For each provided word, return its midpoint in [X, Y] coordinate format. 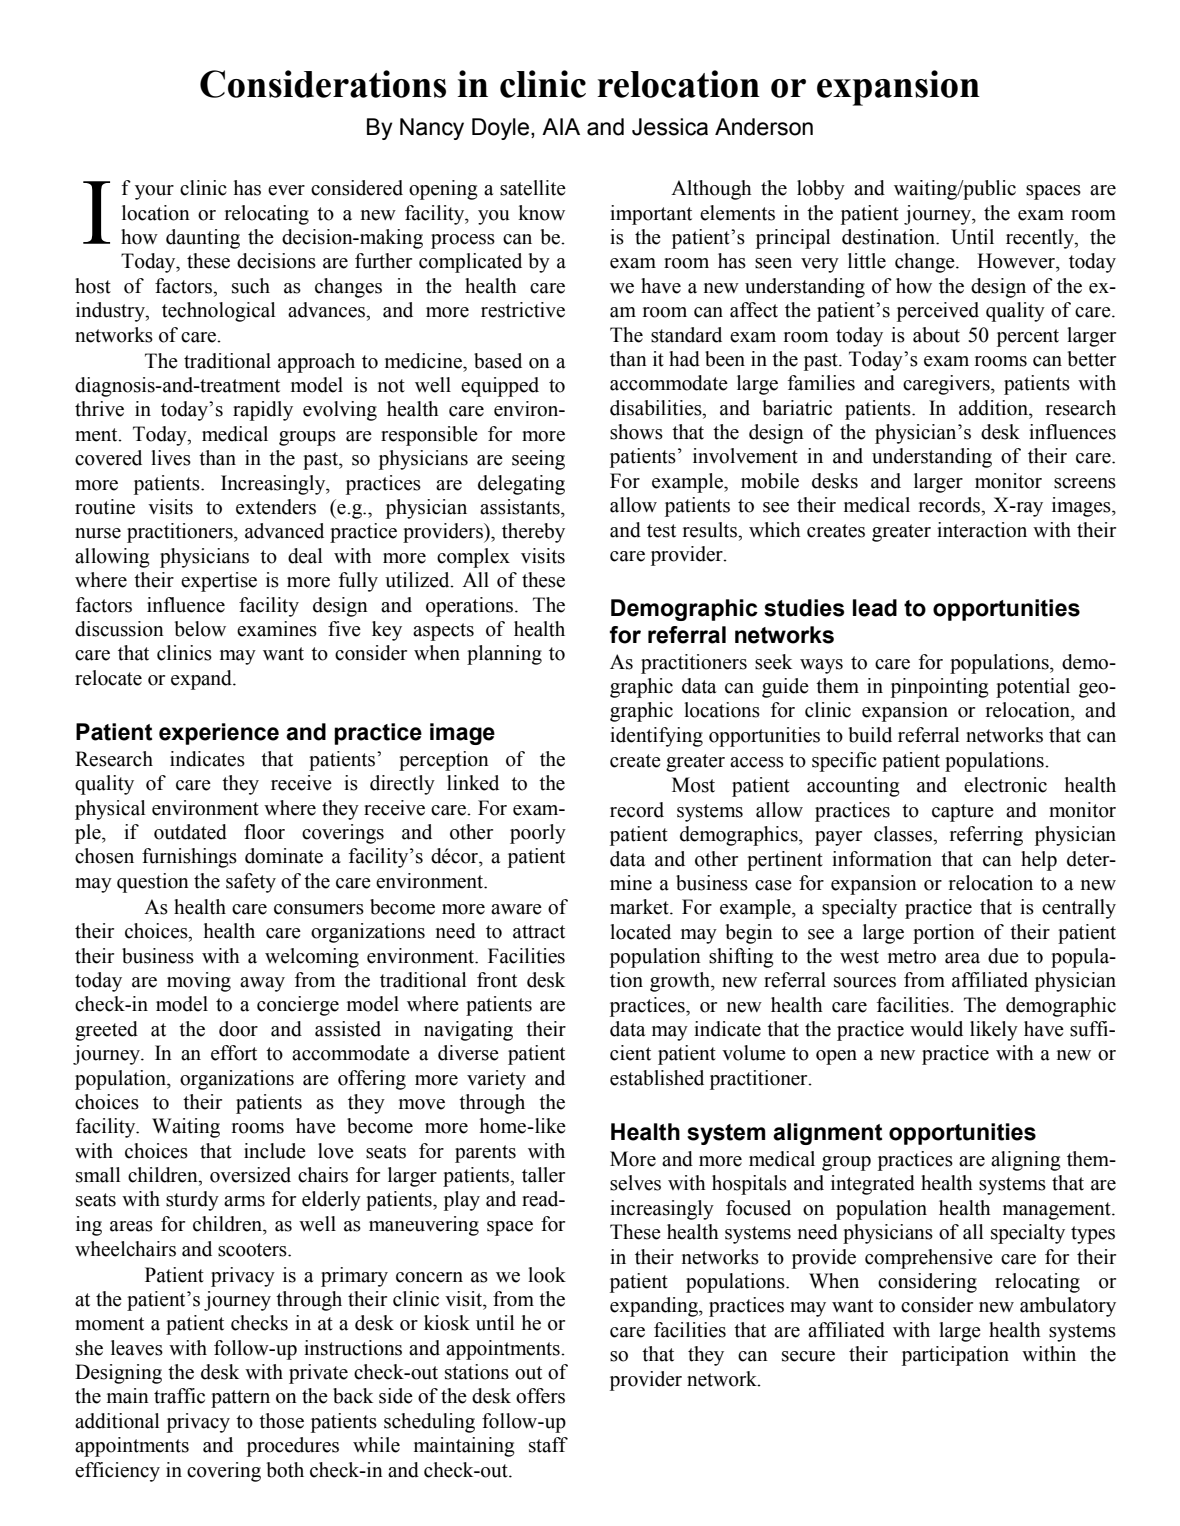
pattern [240, 1399]
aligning [1026, 1161]
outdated [190, 832]
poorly [538, 834]
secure [808, 1356]
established [657, 1078]
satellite [533, 188]
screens [1085, 483]
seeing [538, 460]
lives [171, 458]
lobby [821, 190]
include [275, 1151]
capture [963, 813]
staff [548, 1445]
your [154, 192]
